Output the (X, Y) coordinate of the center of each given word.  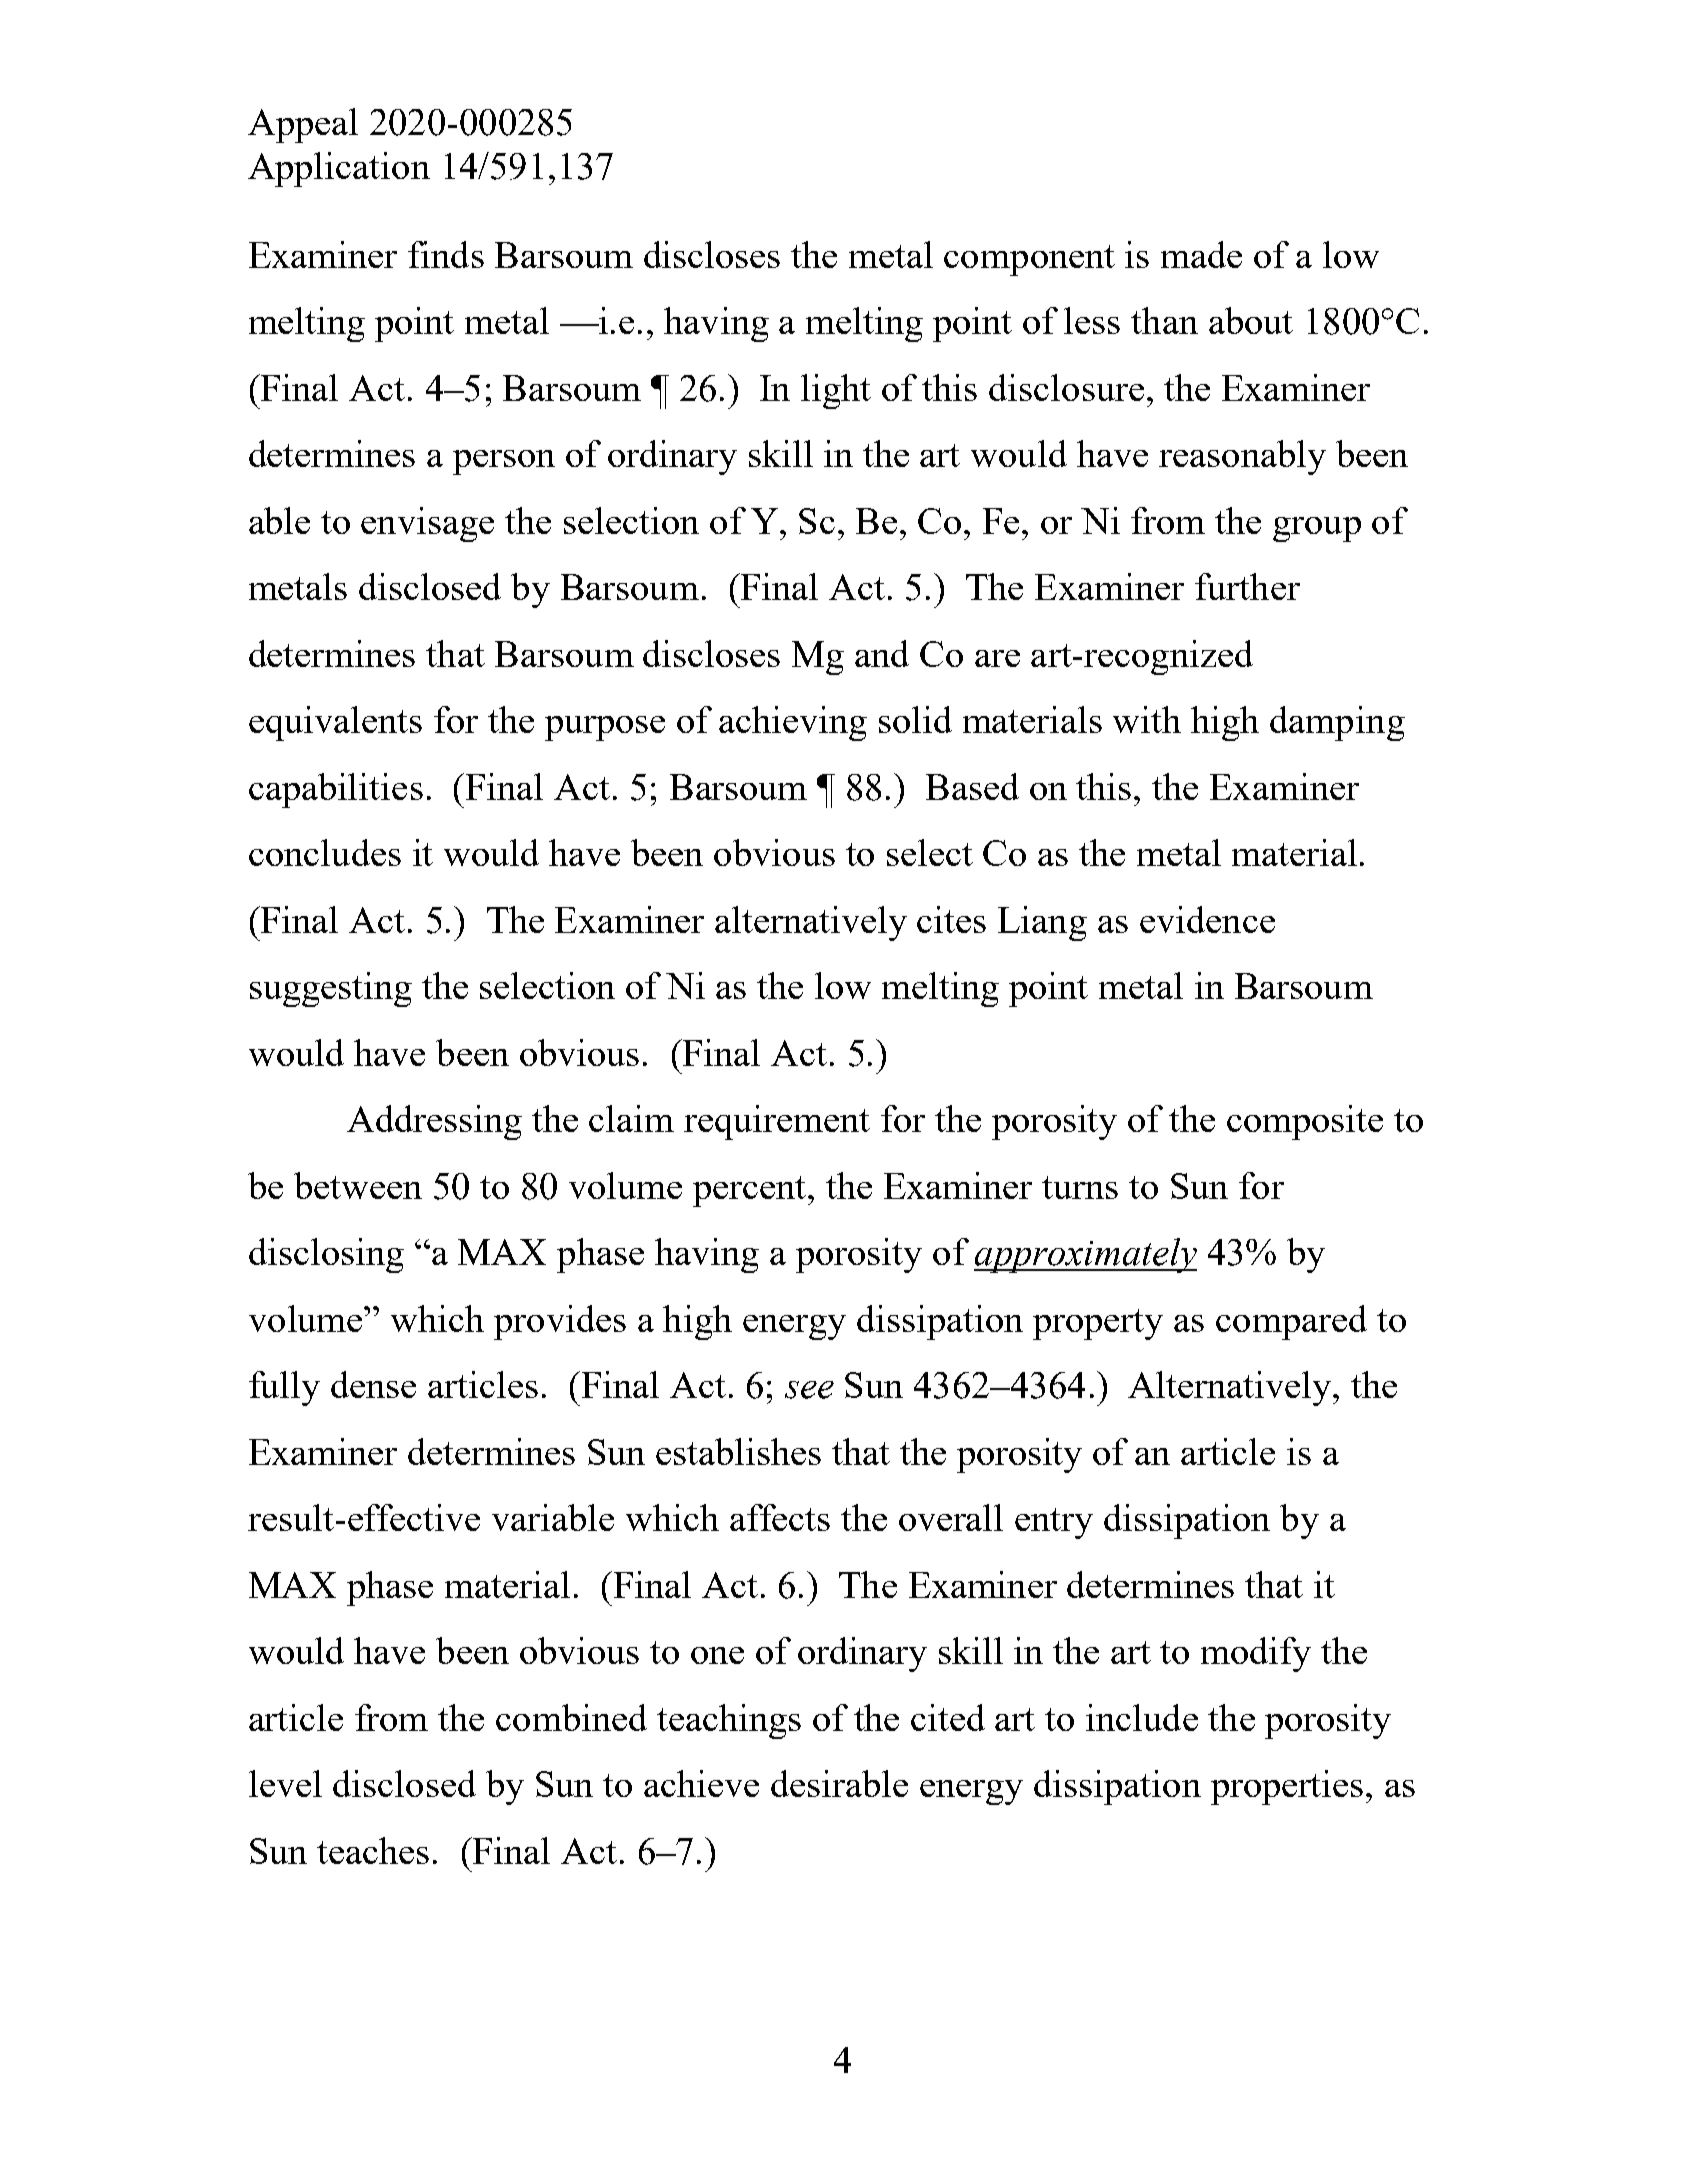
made (1201, 254)
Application (339, 169)
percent (751, 1191)
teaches (373, 1850)
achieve (701, 1783)
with (1147, 719)
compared (1291, 1322)
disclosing (326, 1255)
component (1029, 260)
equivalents (335, 723)
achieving (793, 723)
